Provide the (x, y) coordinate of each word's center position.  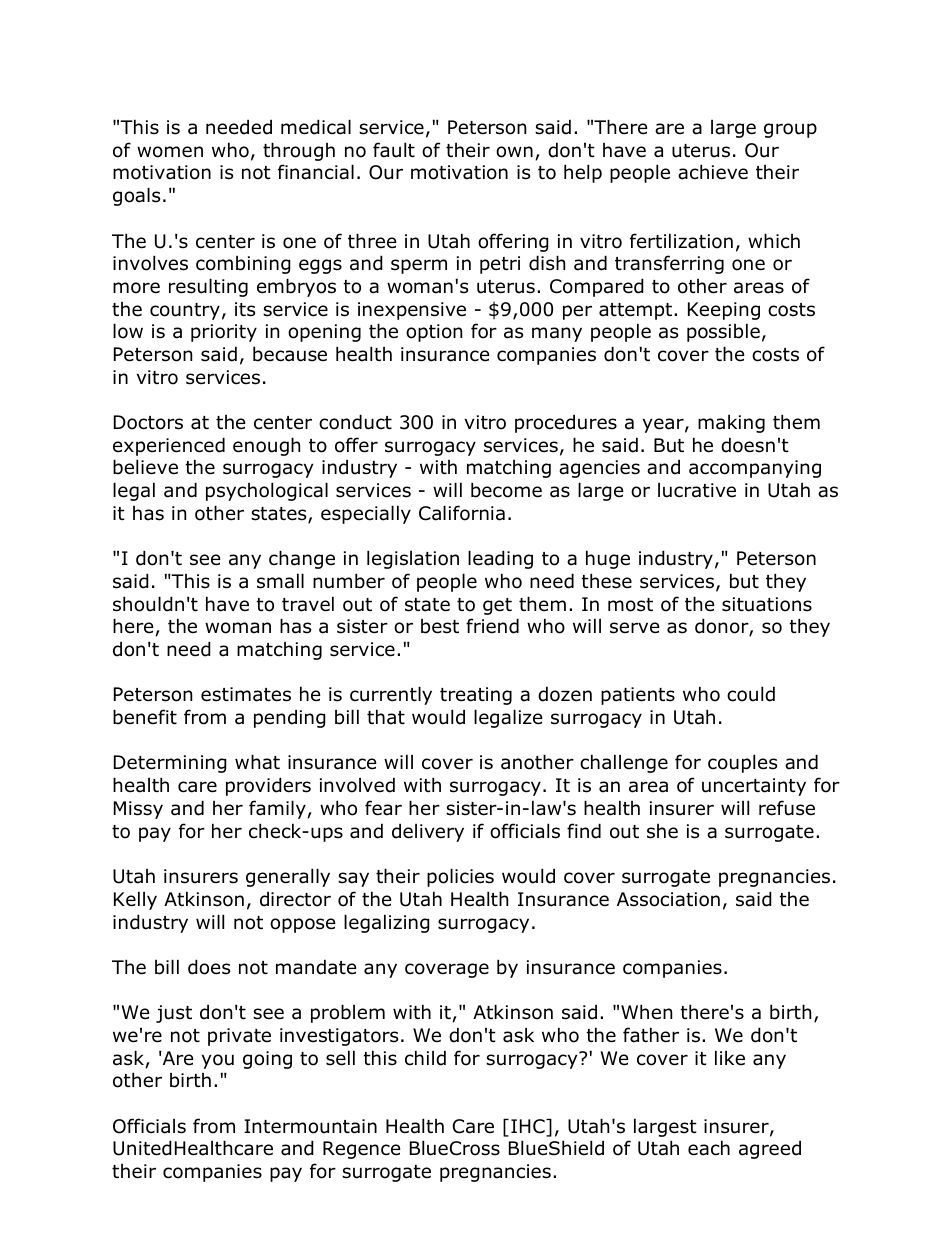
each (709, 1148)
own (514, 152)
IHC (529, 1127)
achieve (713, 172)
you (218, 1061)
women (170, 152)
